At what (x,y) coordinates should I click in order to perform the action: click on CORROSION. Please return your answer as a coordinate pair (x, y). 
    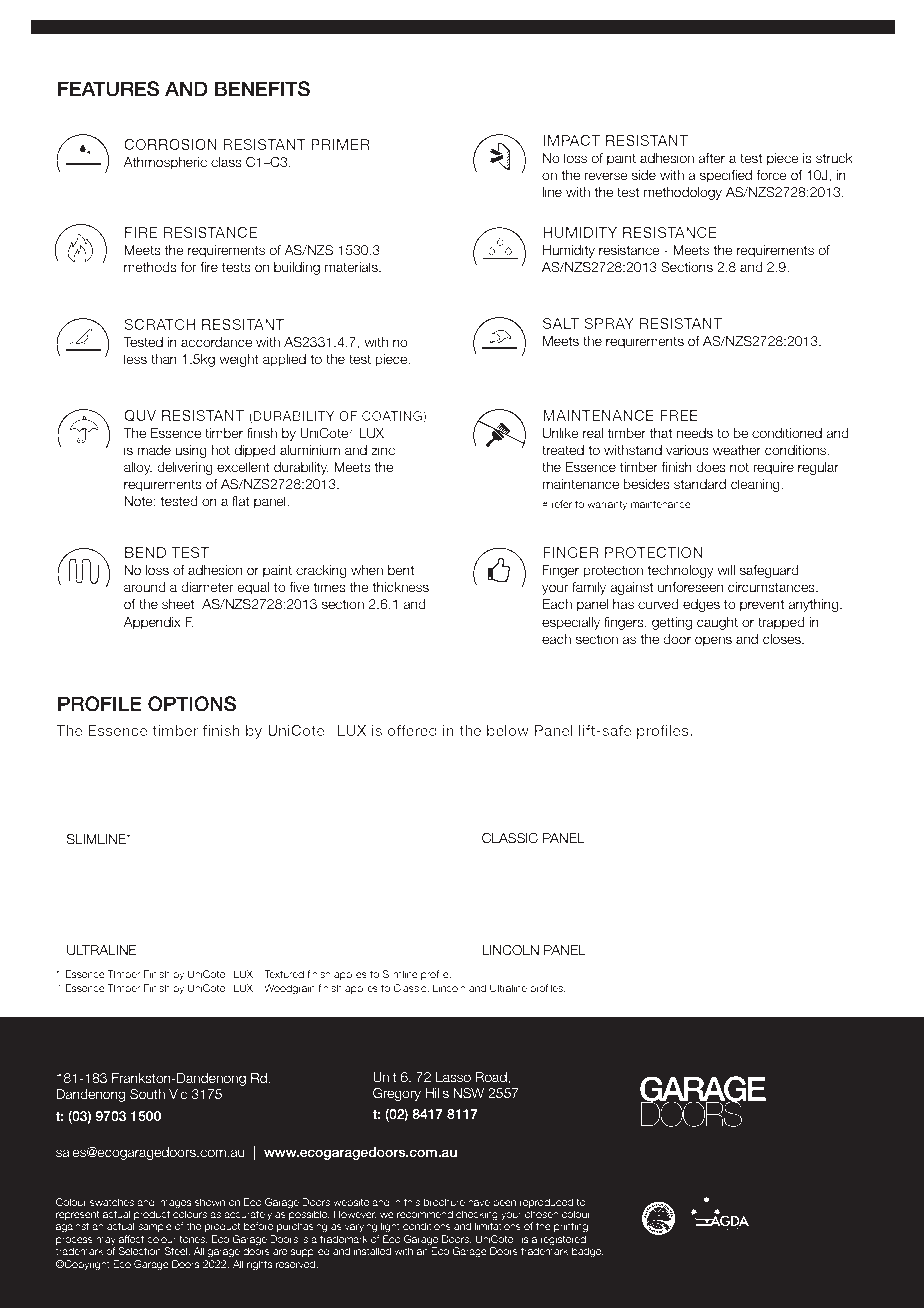
    Looking at the image, I should click on (170, 144).
